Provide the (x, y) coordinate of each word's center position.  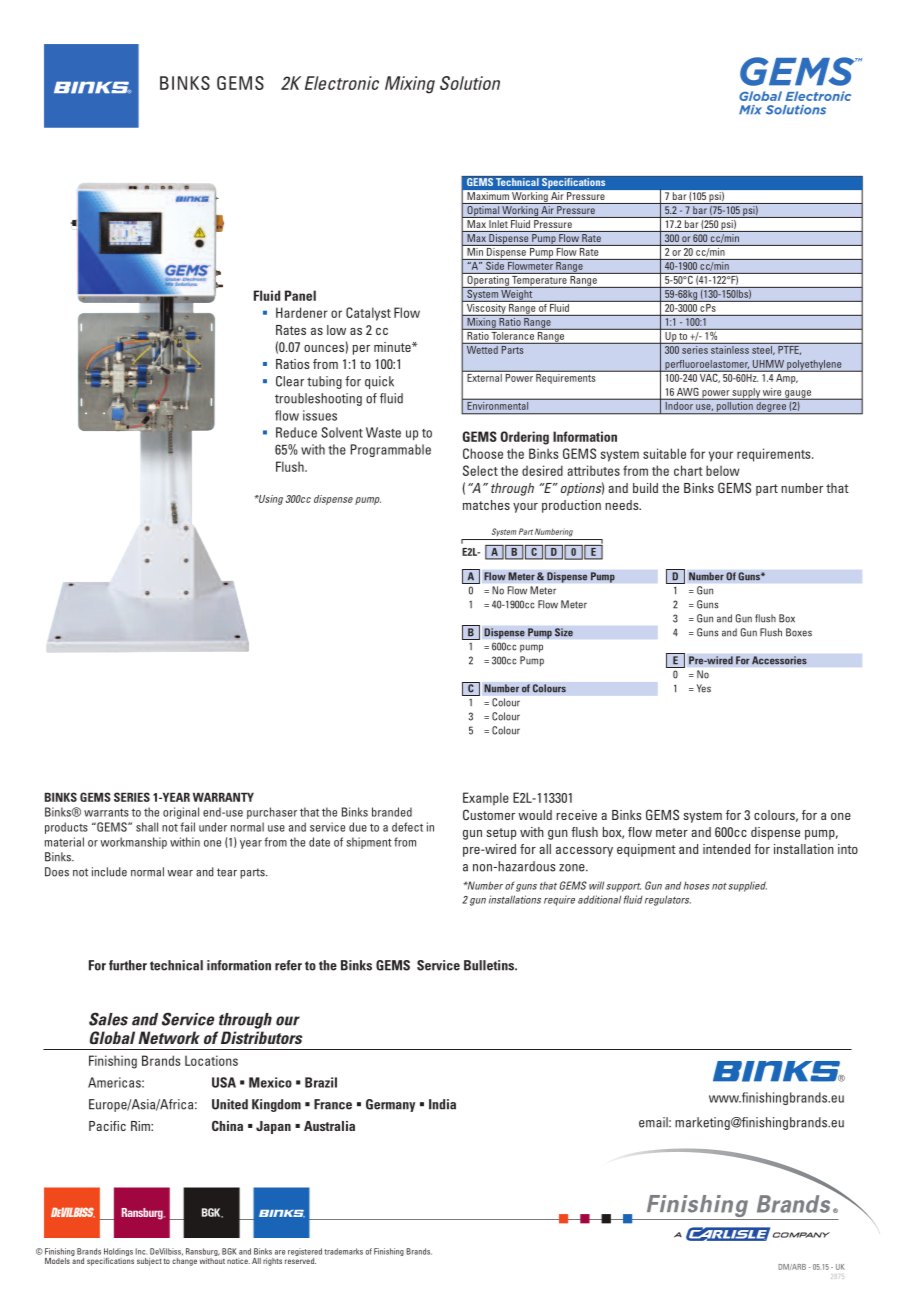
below (723, 470)
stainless (730, 348)
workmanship (133, 843)
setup (501, 834)
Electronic (342, 83)
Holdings (118, 1253)
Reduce (296, 432)
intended (726, 849)
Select (480, 470)
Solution (470, 83)
